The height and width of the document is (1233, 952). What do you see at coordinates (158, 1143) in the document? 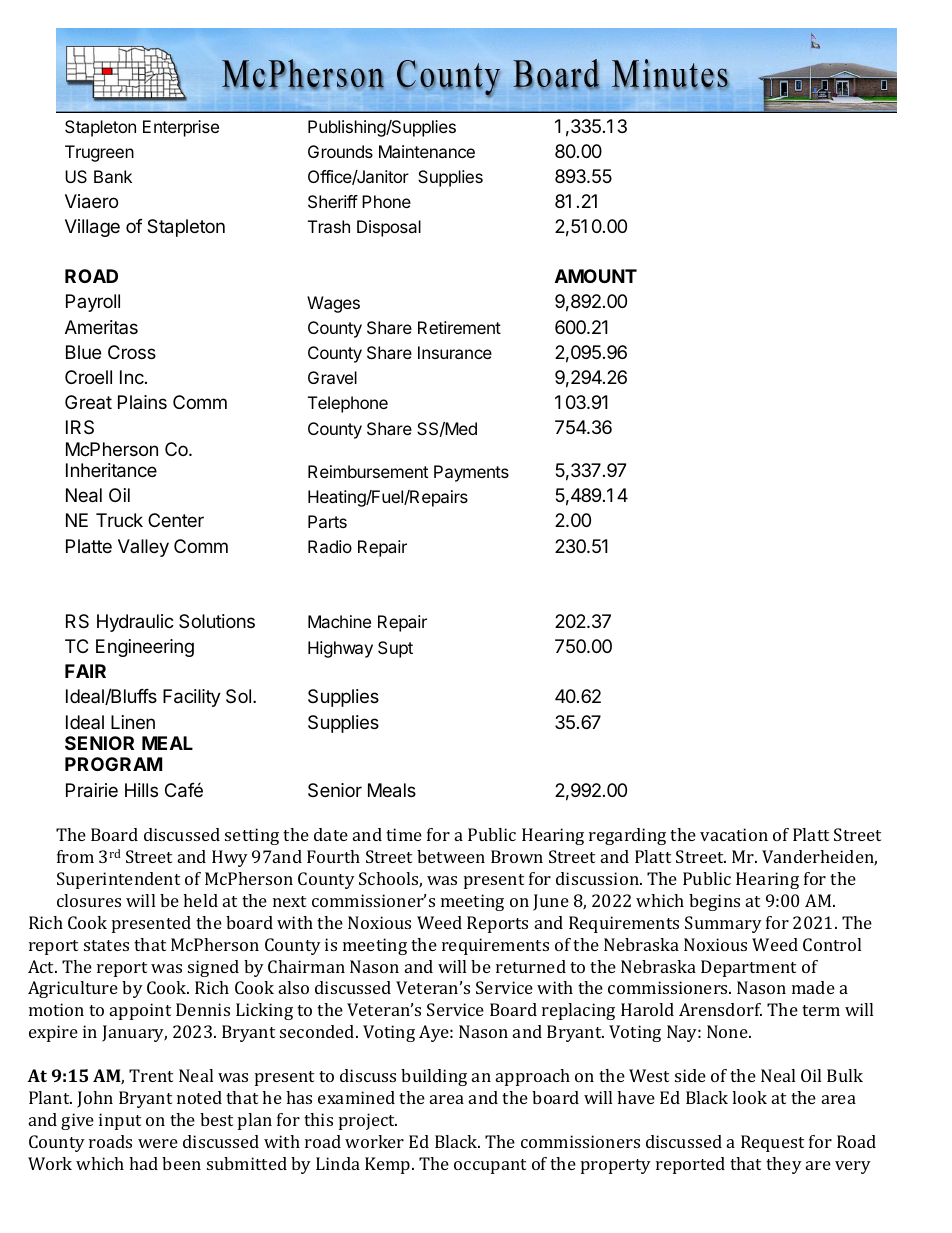
I see `were` at bounding box center [158, 1143].
